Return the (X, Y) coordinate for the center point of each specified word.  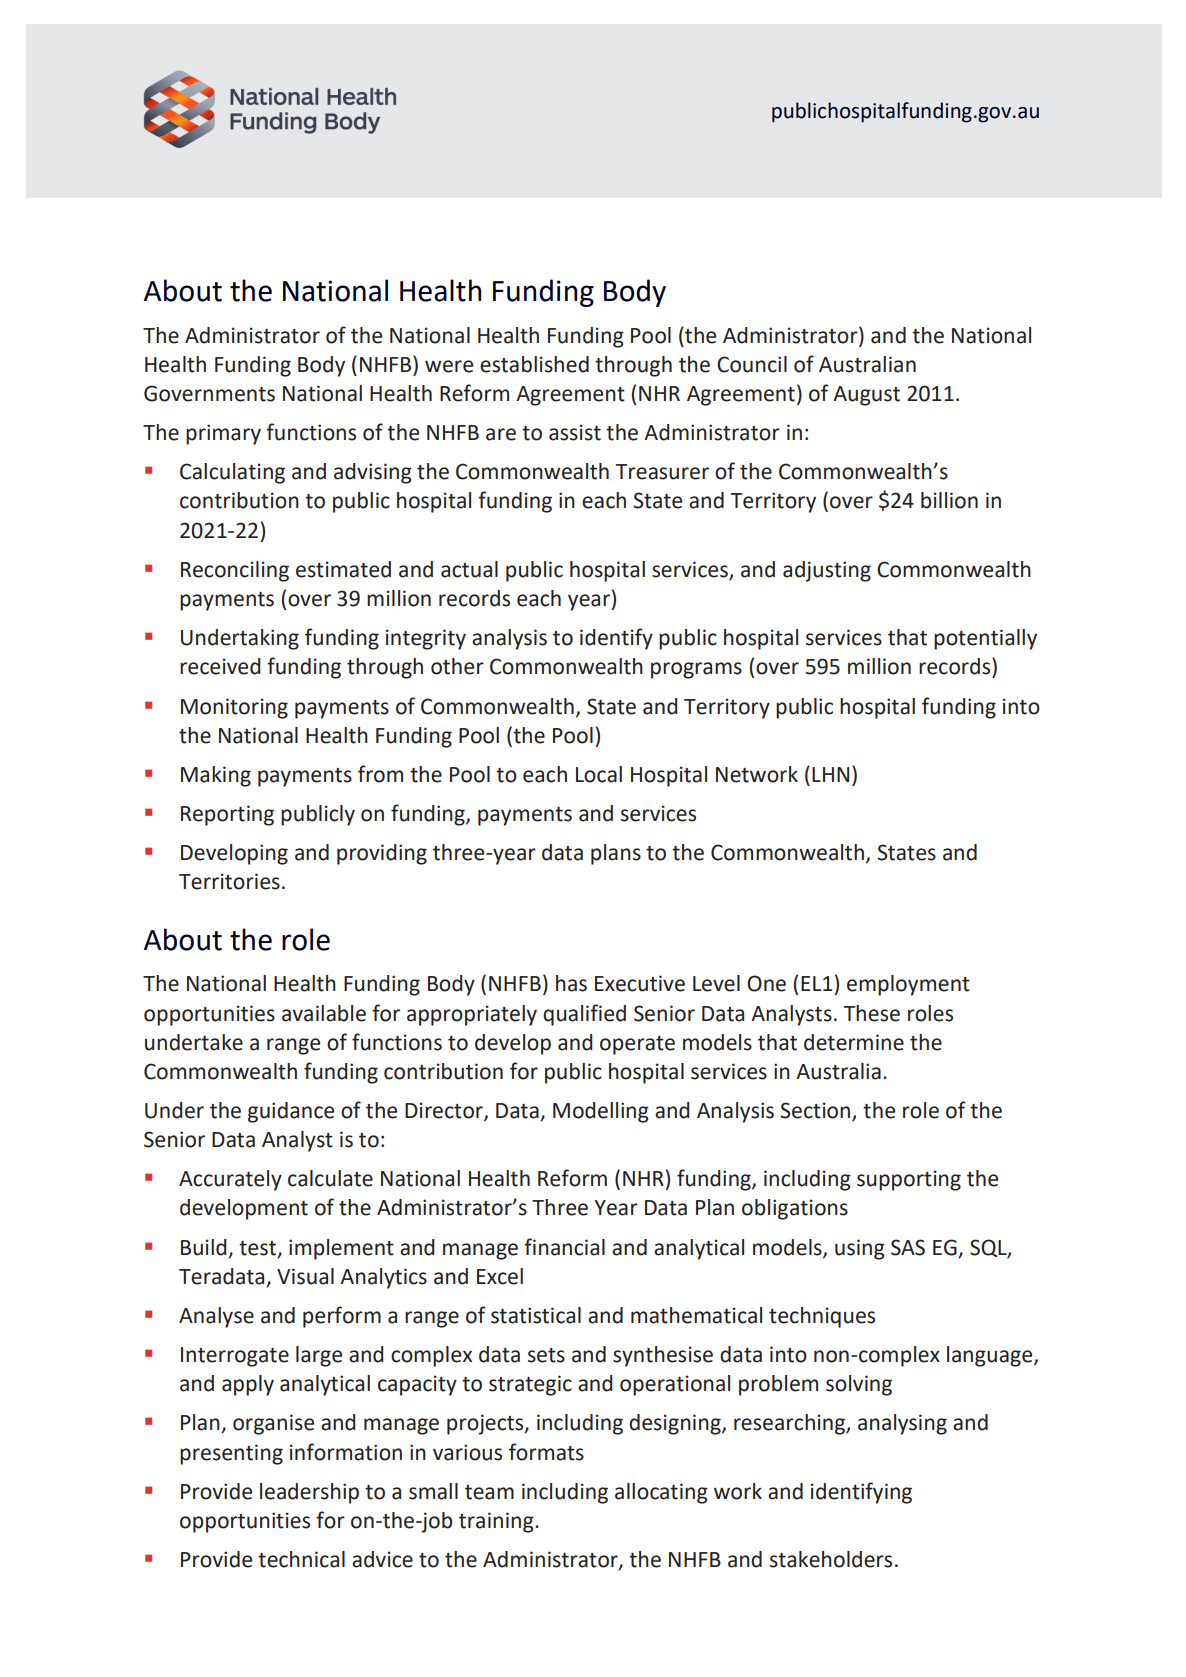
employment (908, 985)
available (324, 1013)
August (866, 396)
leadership (309, 1493)
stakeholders (831, 1559)
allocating (661, 1493)
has (571, 983)
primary (223, 434)
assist (575, 432)
